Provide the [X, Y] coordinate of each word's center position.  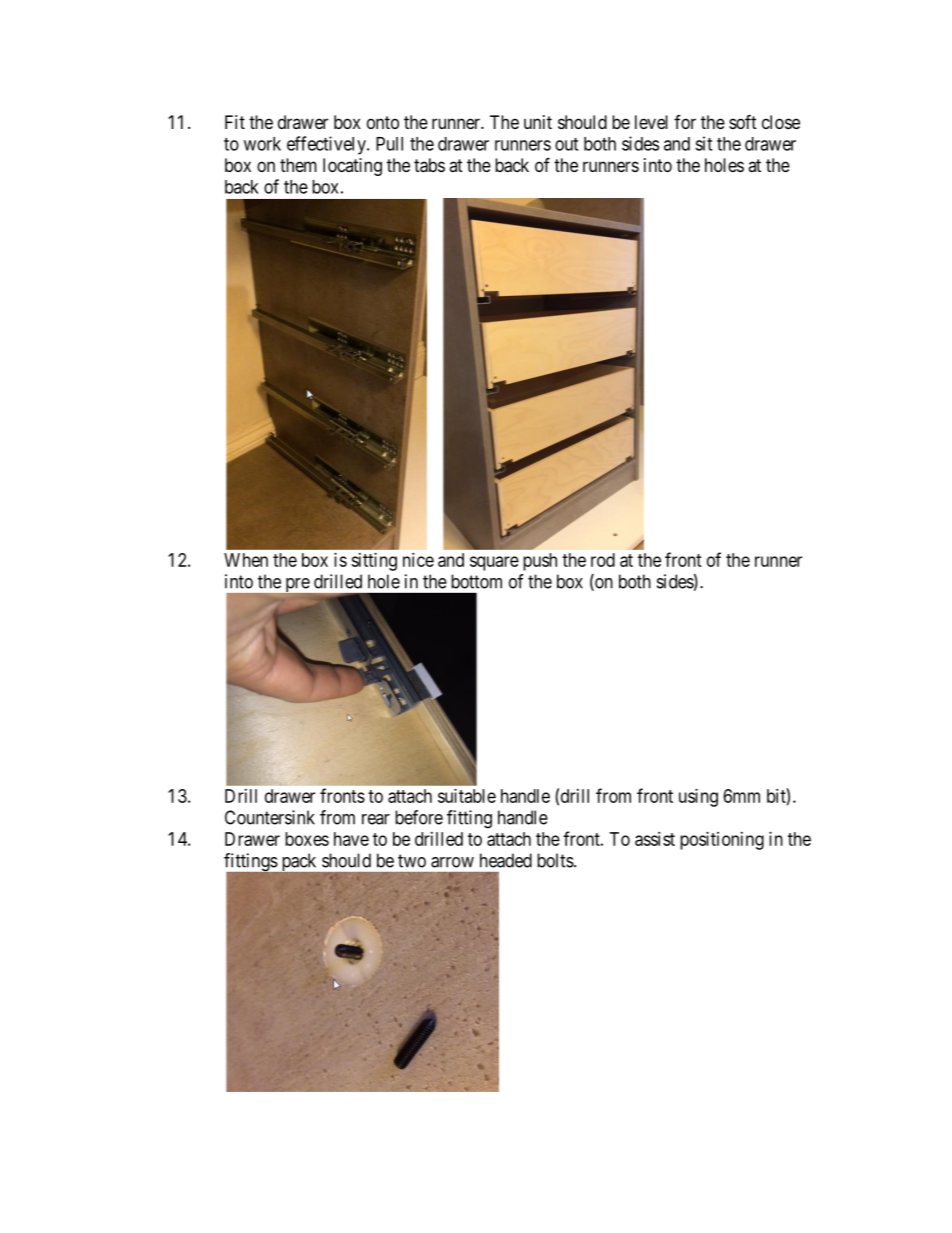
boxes [307, 839]
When [246, 560]
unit [538, 122]
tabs [429, 165]
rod [603, 560]
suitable [467, 796]
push [540, 562]
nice [418, 560]
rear [376, 819]
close [781, 122]
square [494, 563]
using [698, 798]
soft [743, 121]
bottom [476, 581]
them [298, 165]
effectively [327, 145]
